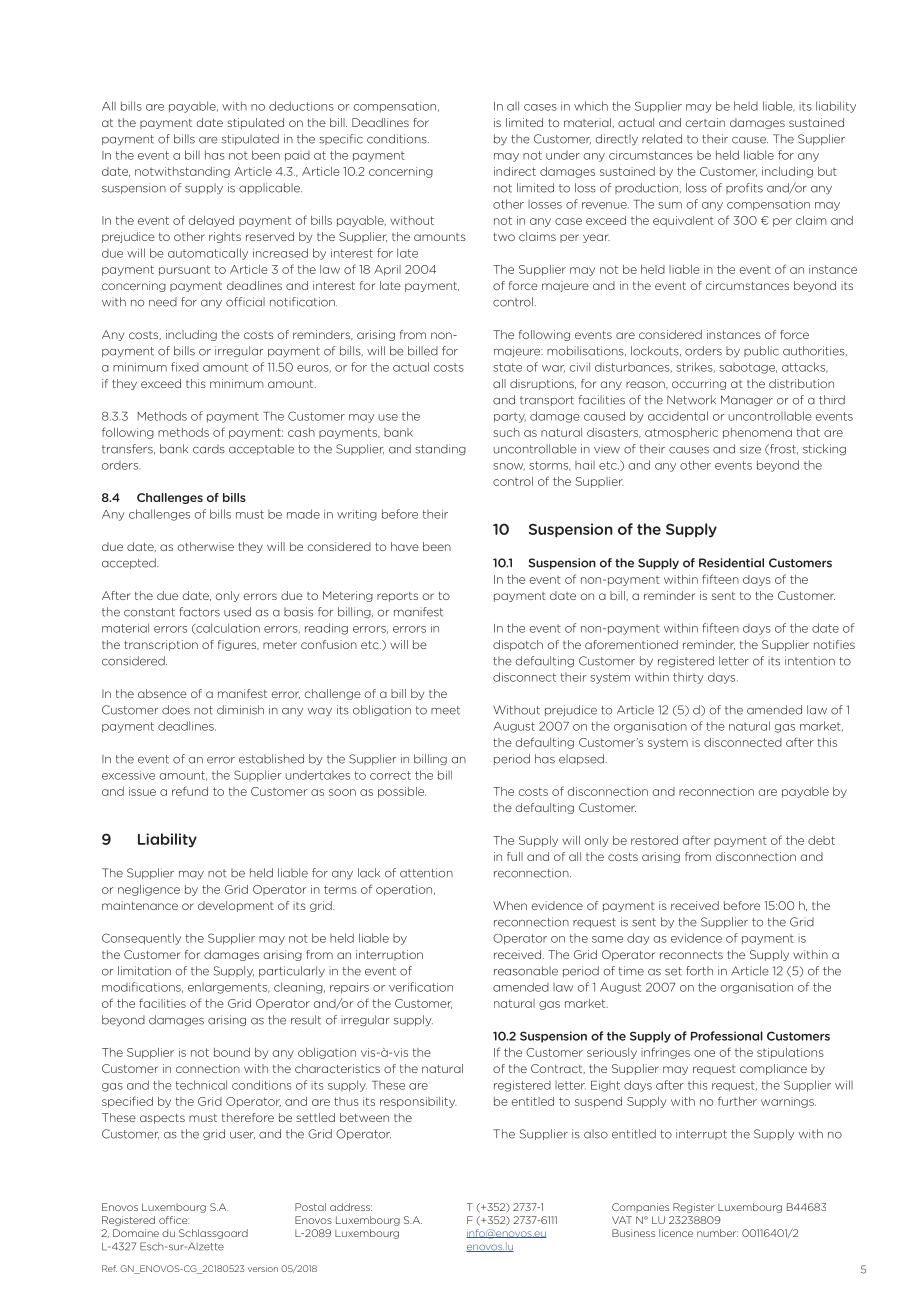  What do you see at coordinates (240, 710) in the screenshot?
I see `diminish` at bounding box center [240, 710].
